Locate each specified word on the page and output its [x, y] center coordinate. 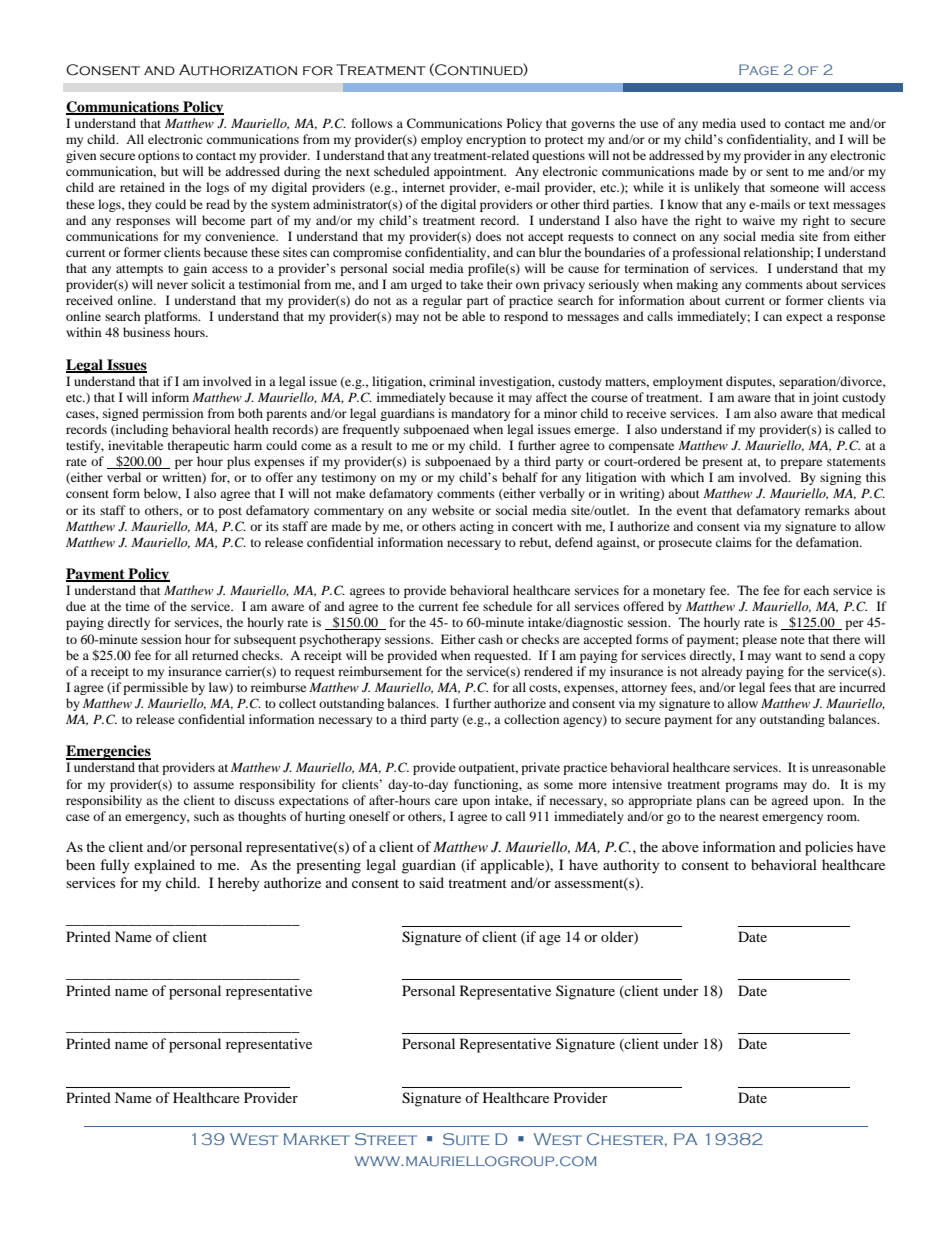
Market [317, 1139]
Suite [466, 1139]
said [431, 882]
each [816, 590]
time [138, 606]
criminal [452, 381]
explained [164, 866]
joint [825, 398]
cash [490, 639]
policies [829, 848]
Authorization [238, 70]
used [753, 123]
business [146, 332]
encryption [496, 140]
